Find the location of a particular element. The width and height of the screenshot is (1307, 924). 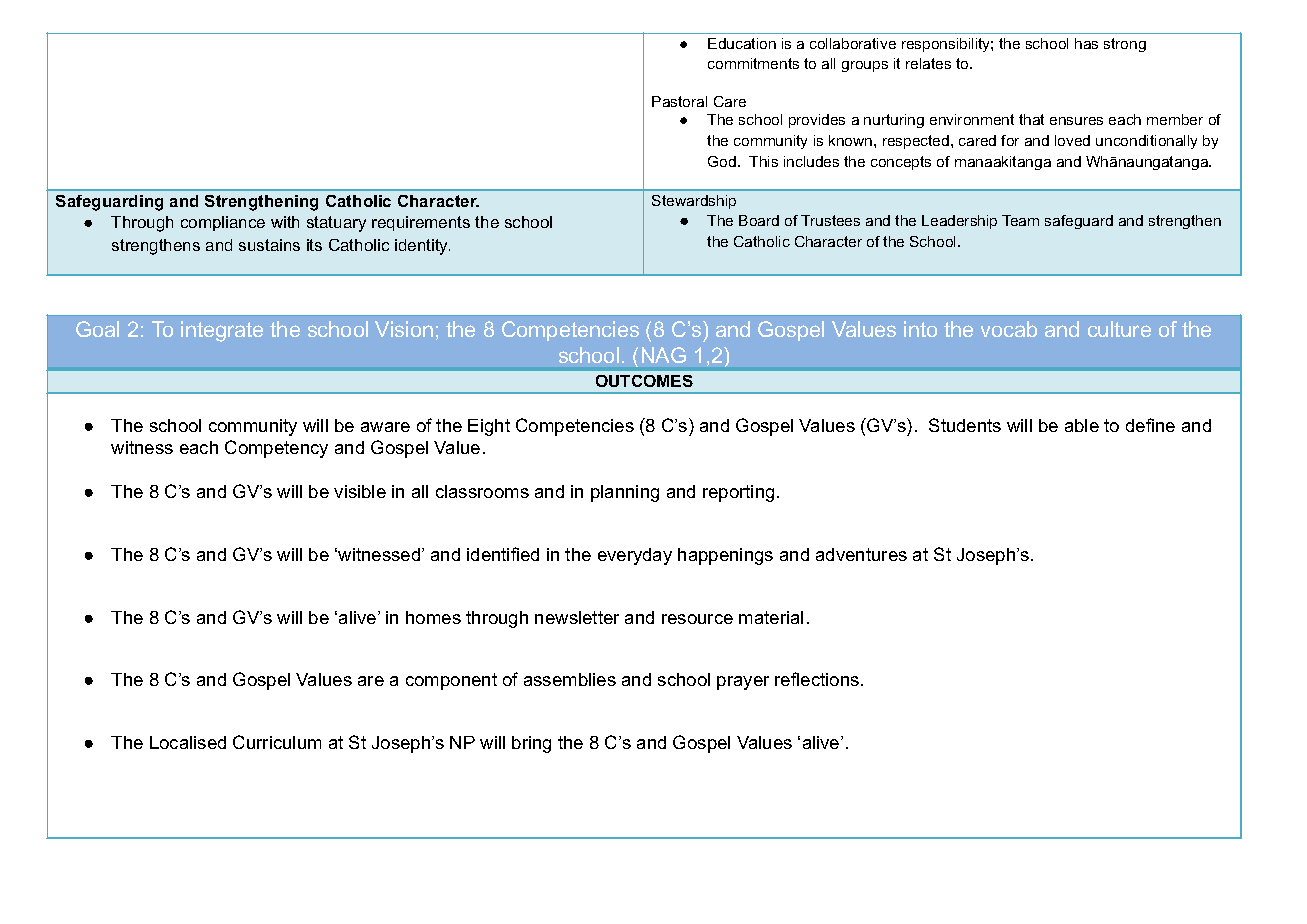

Localised is located at coordinates (188, 742).
